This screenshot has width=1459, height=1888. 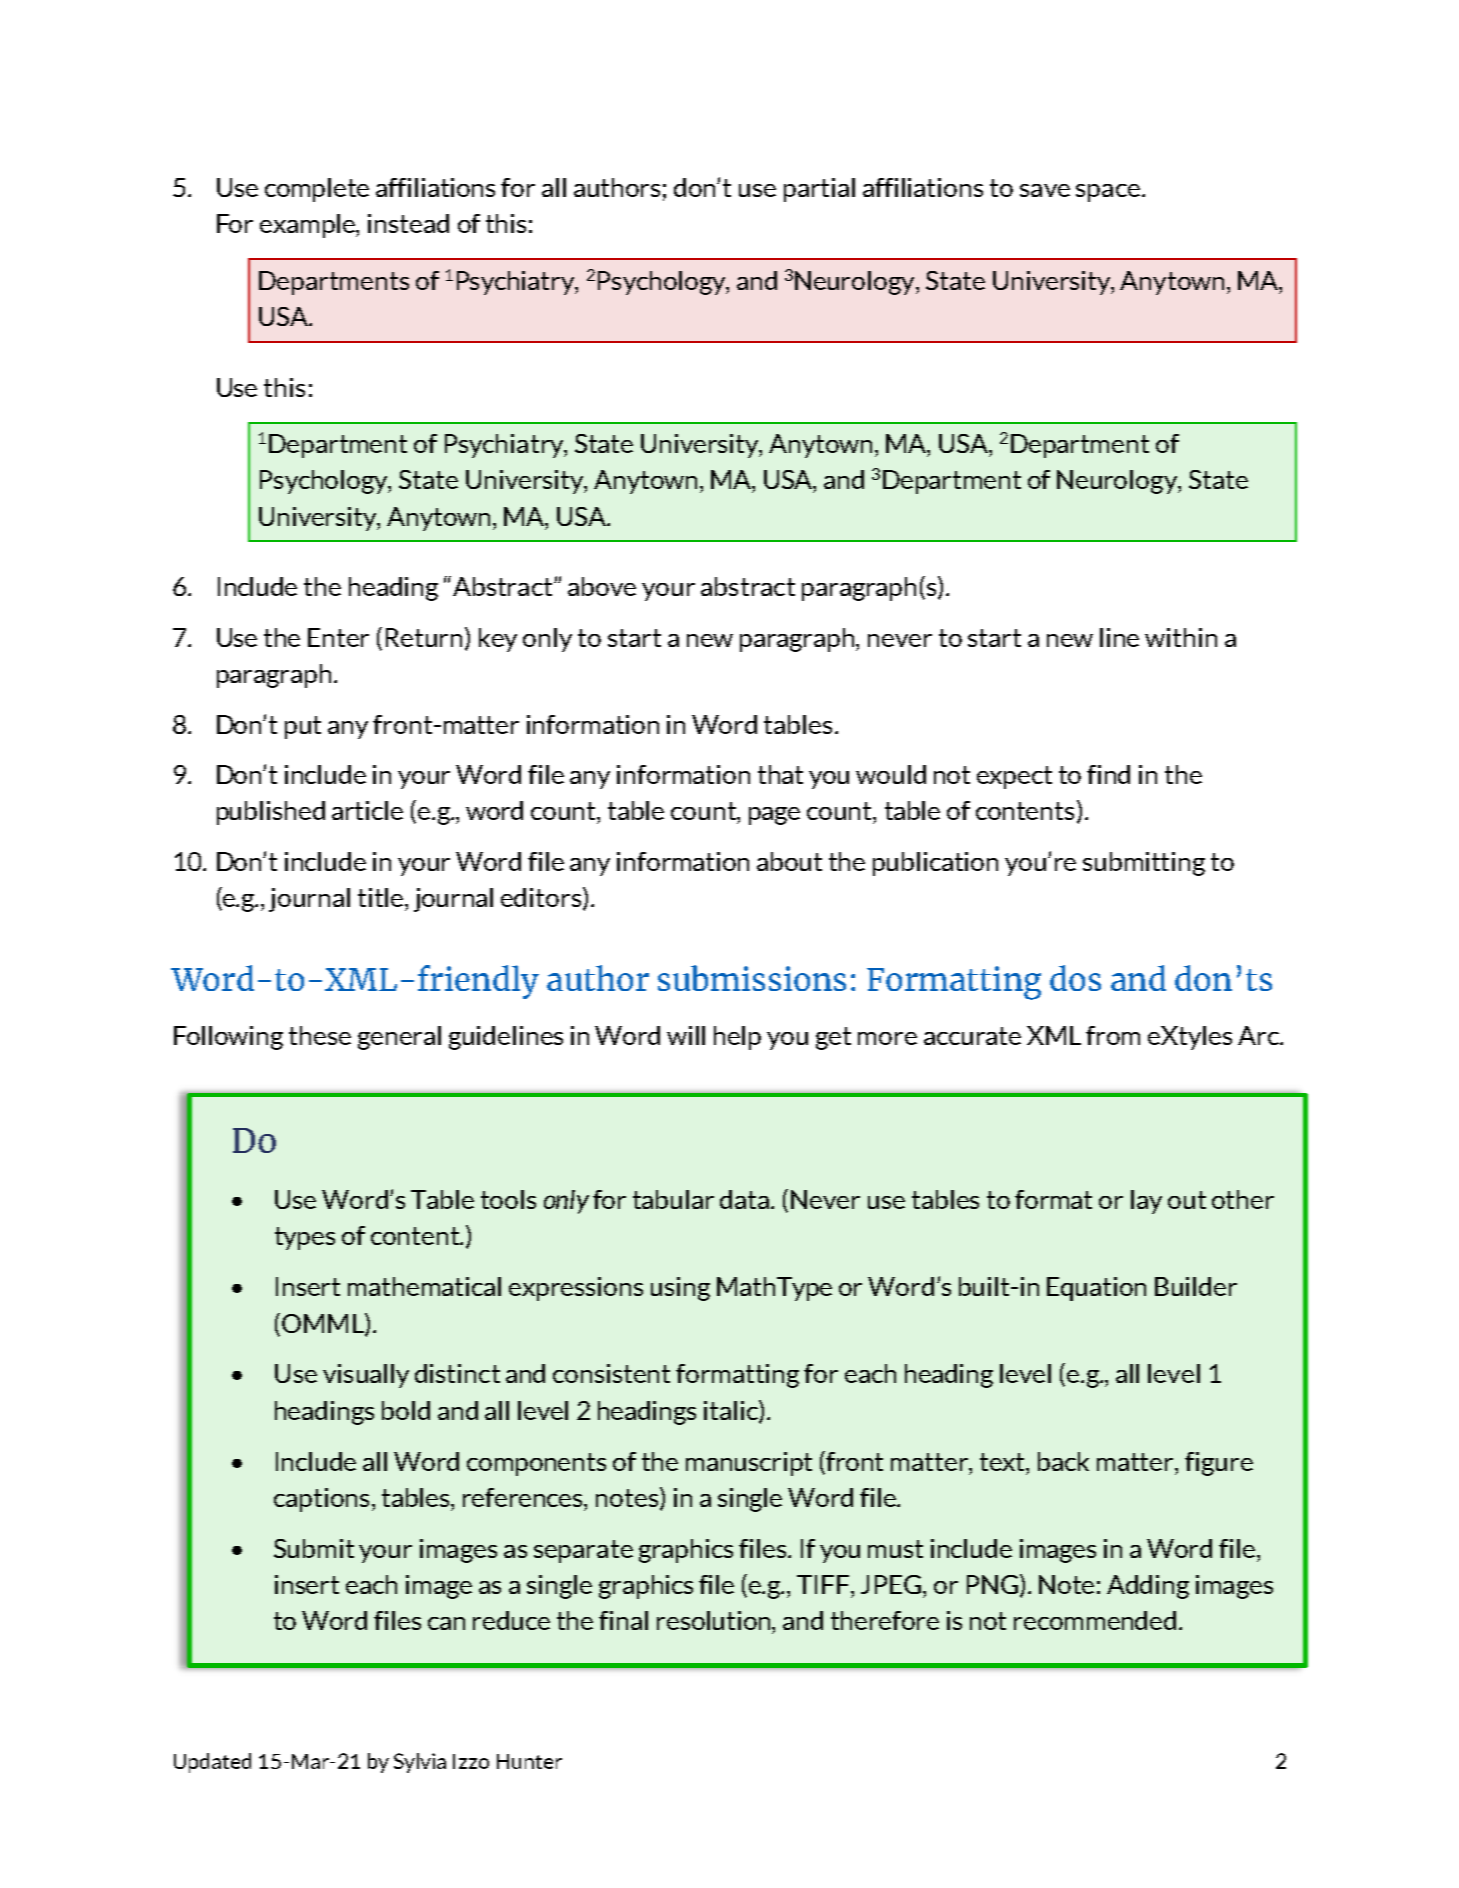 What do you see at coordinates (1075, 978) in the screenshot?
I see `dos` at bounding box center [1075, 978].
